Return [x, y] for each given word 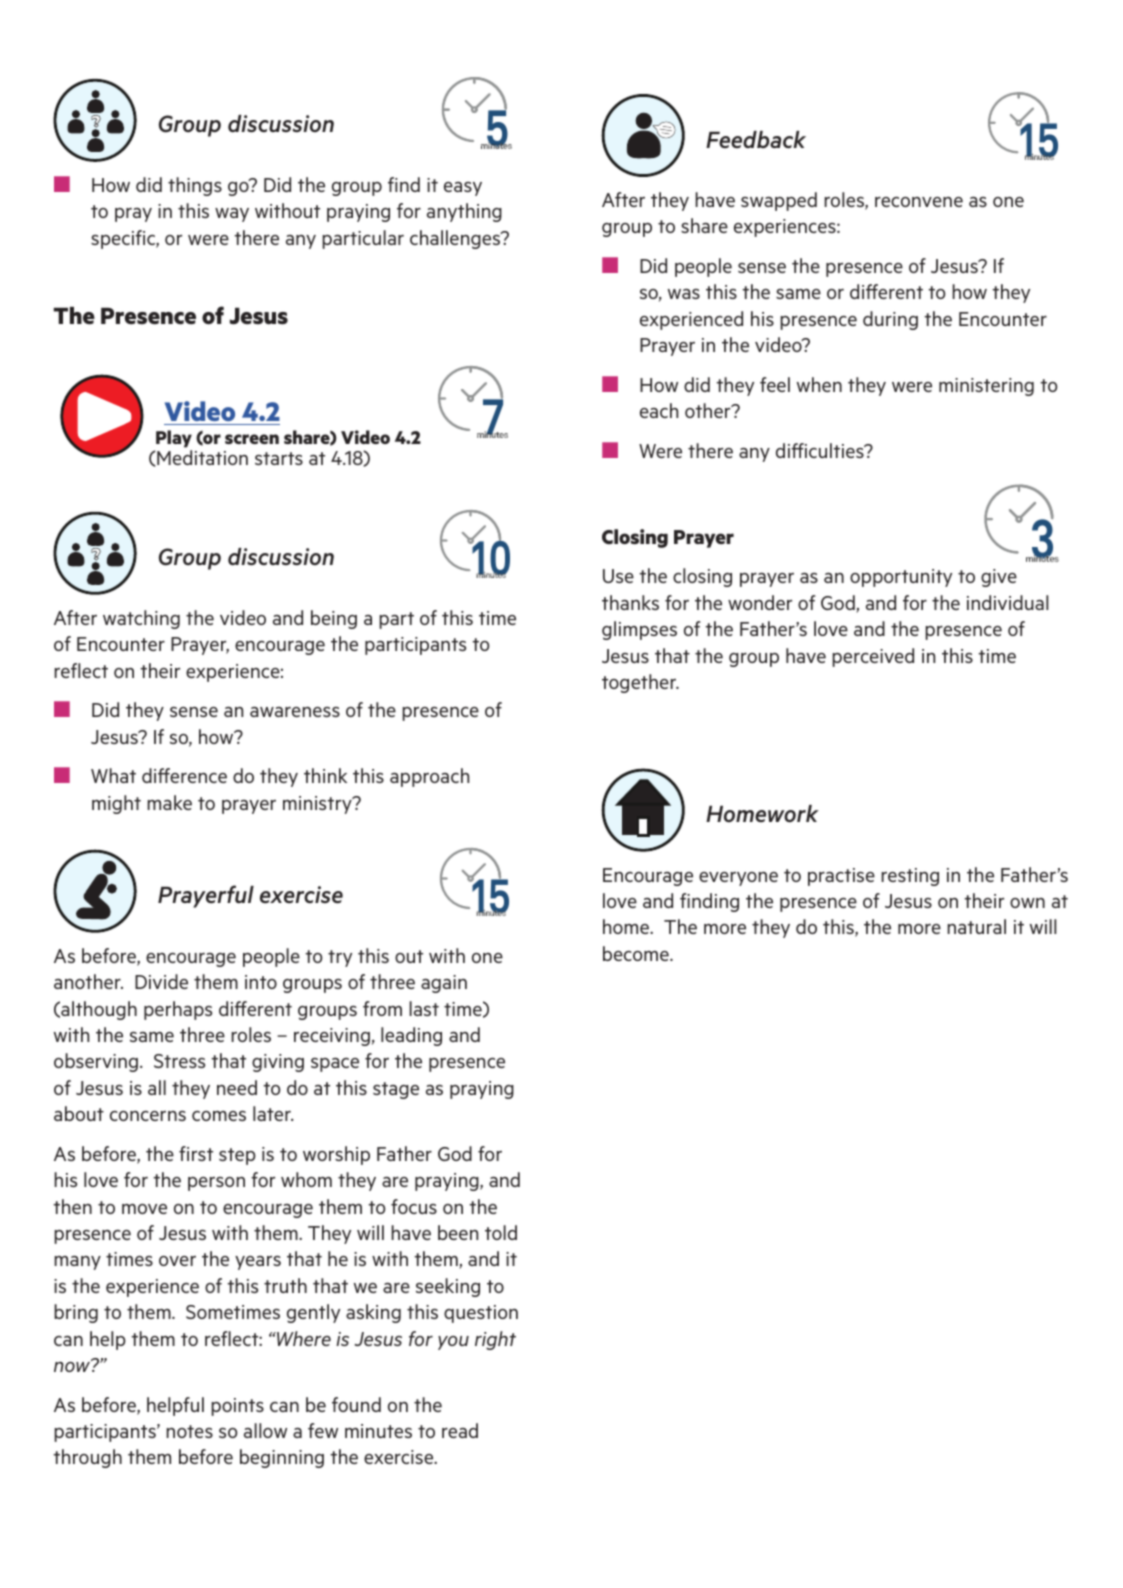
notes [189, 1431]
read [460, 1430]
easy [463, 189]
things [195, 186]
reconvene [919, 202]
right [495, 1340]
